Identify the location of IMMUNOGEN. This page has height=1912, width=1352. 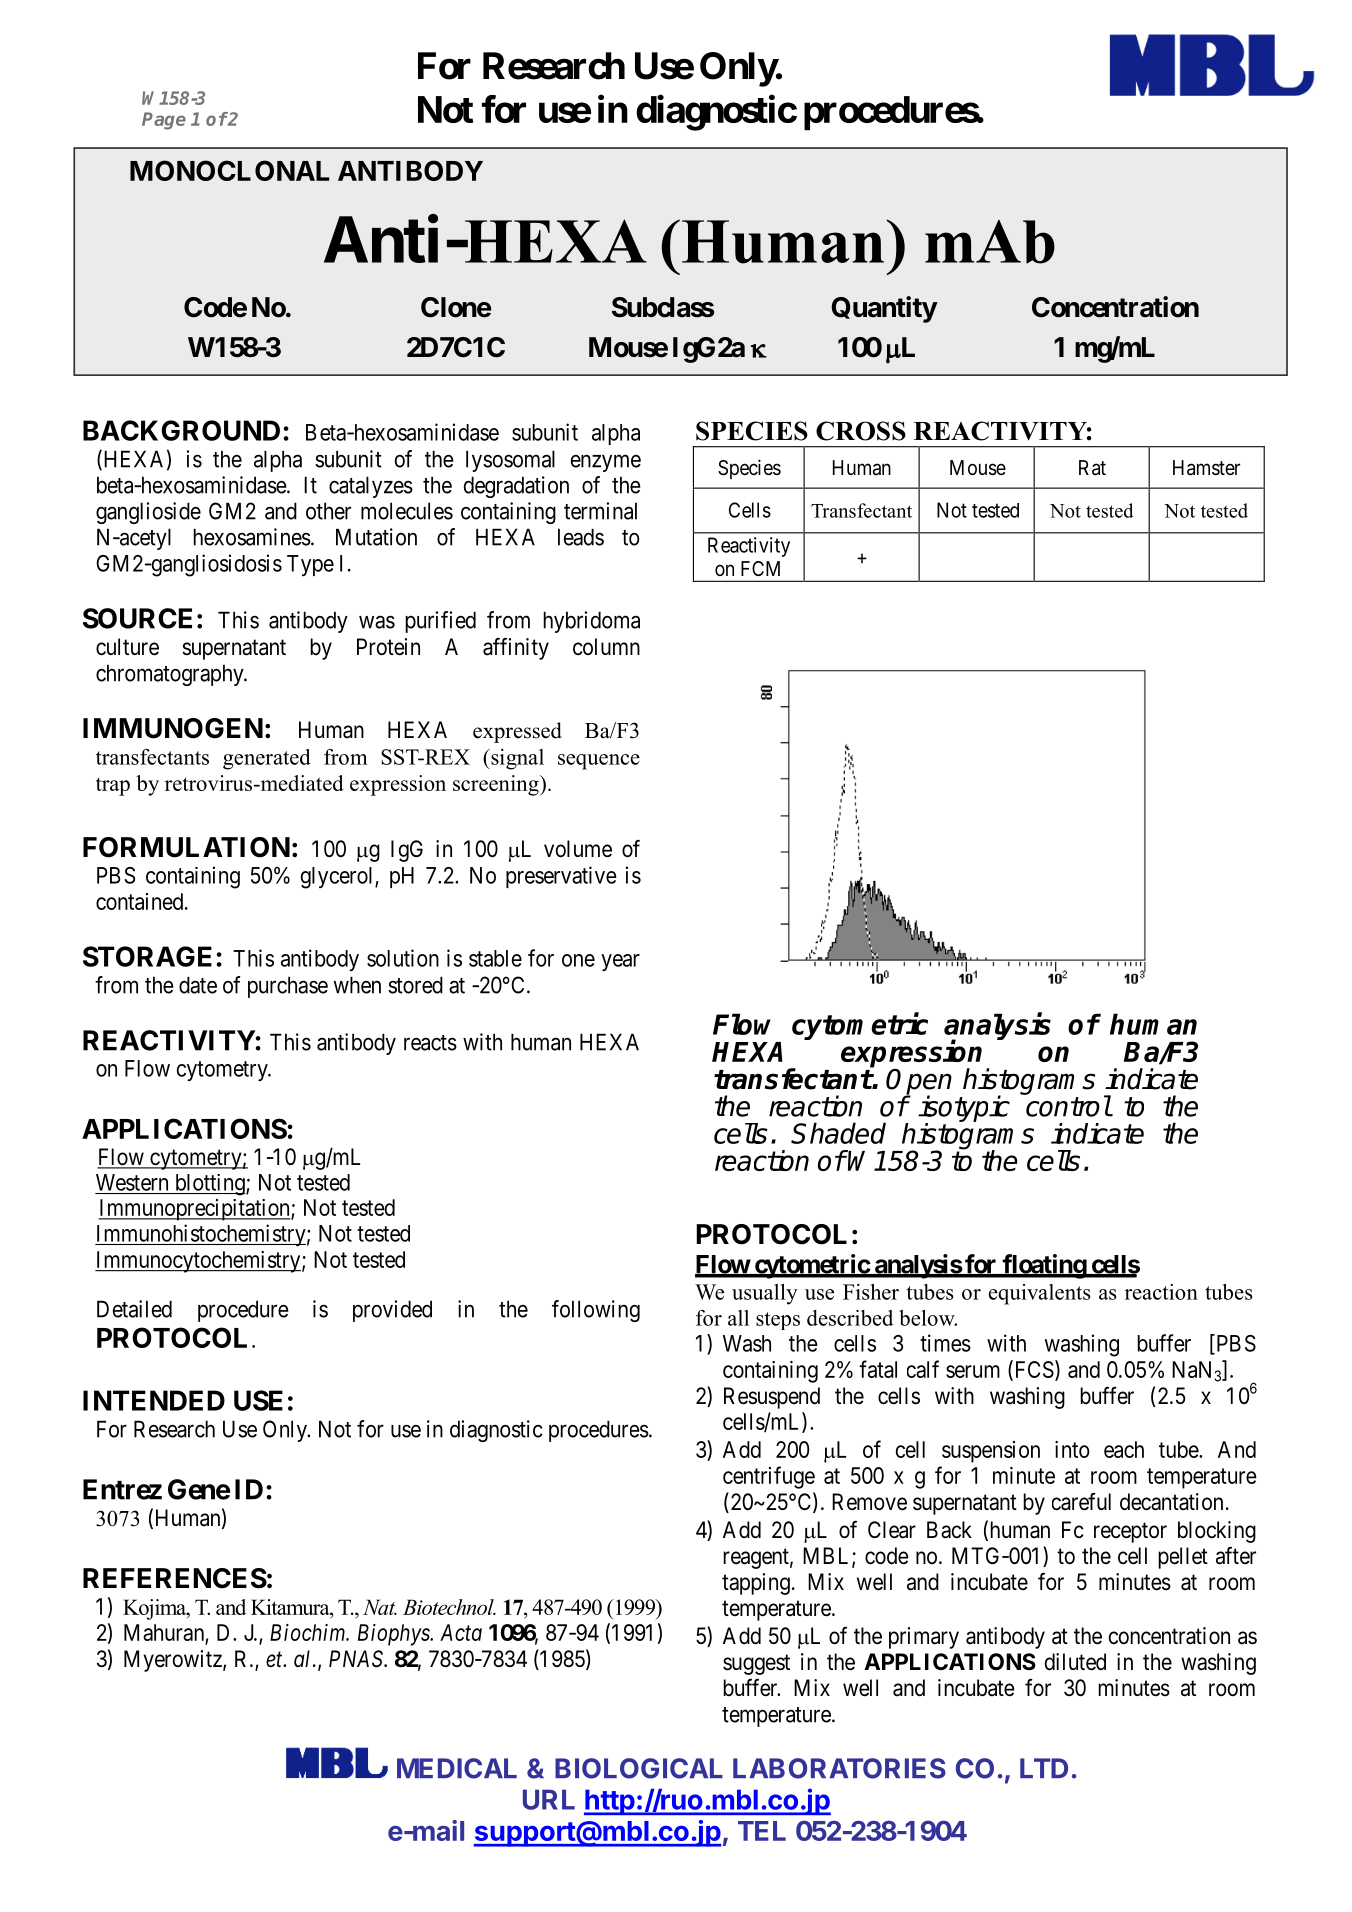
(173, 728).
